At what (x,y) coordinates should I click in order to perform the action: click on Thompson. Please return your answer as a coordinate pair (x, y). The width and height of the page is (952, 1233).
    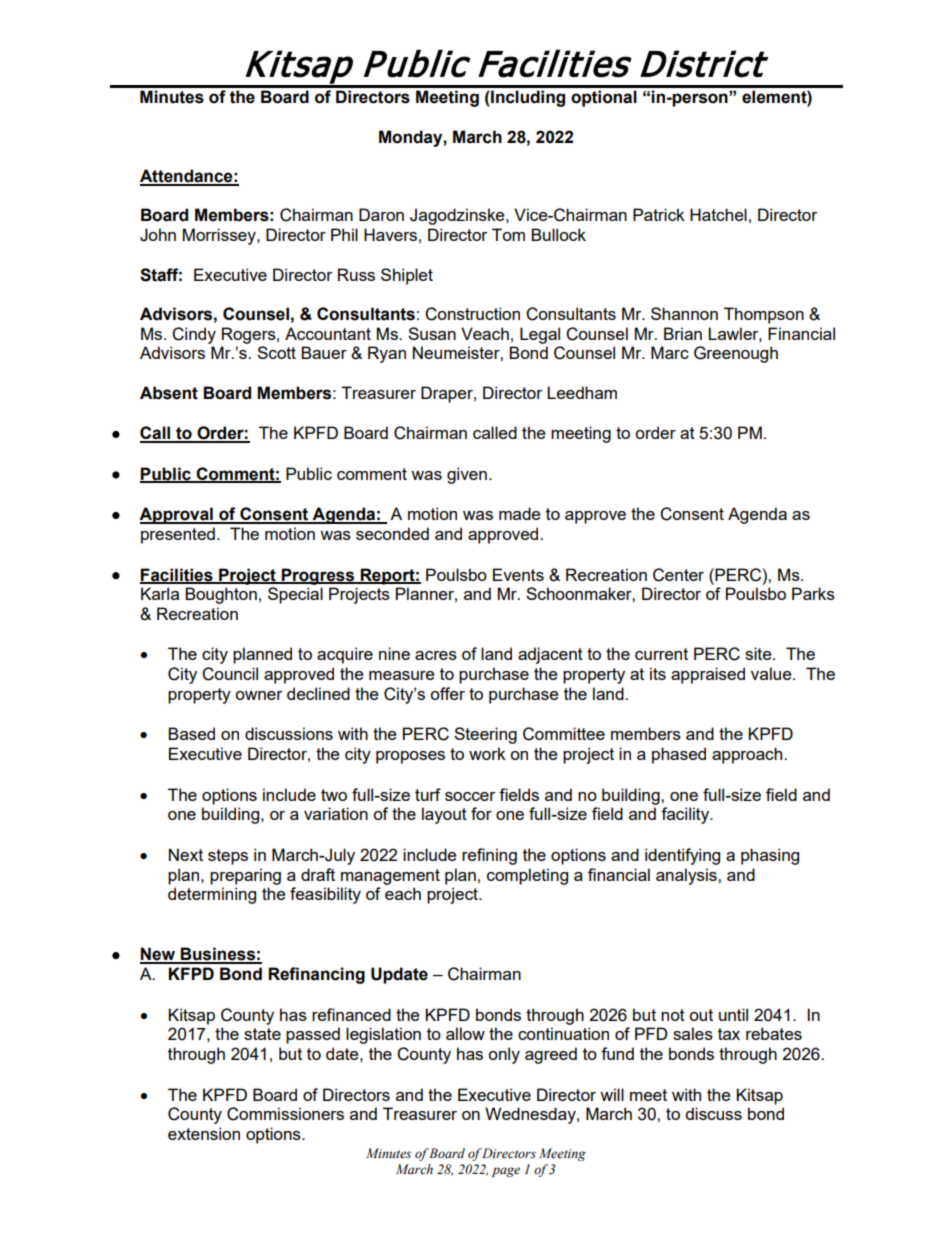
    Looking at the image, I should click on (764, 315).
